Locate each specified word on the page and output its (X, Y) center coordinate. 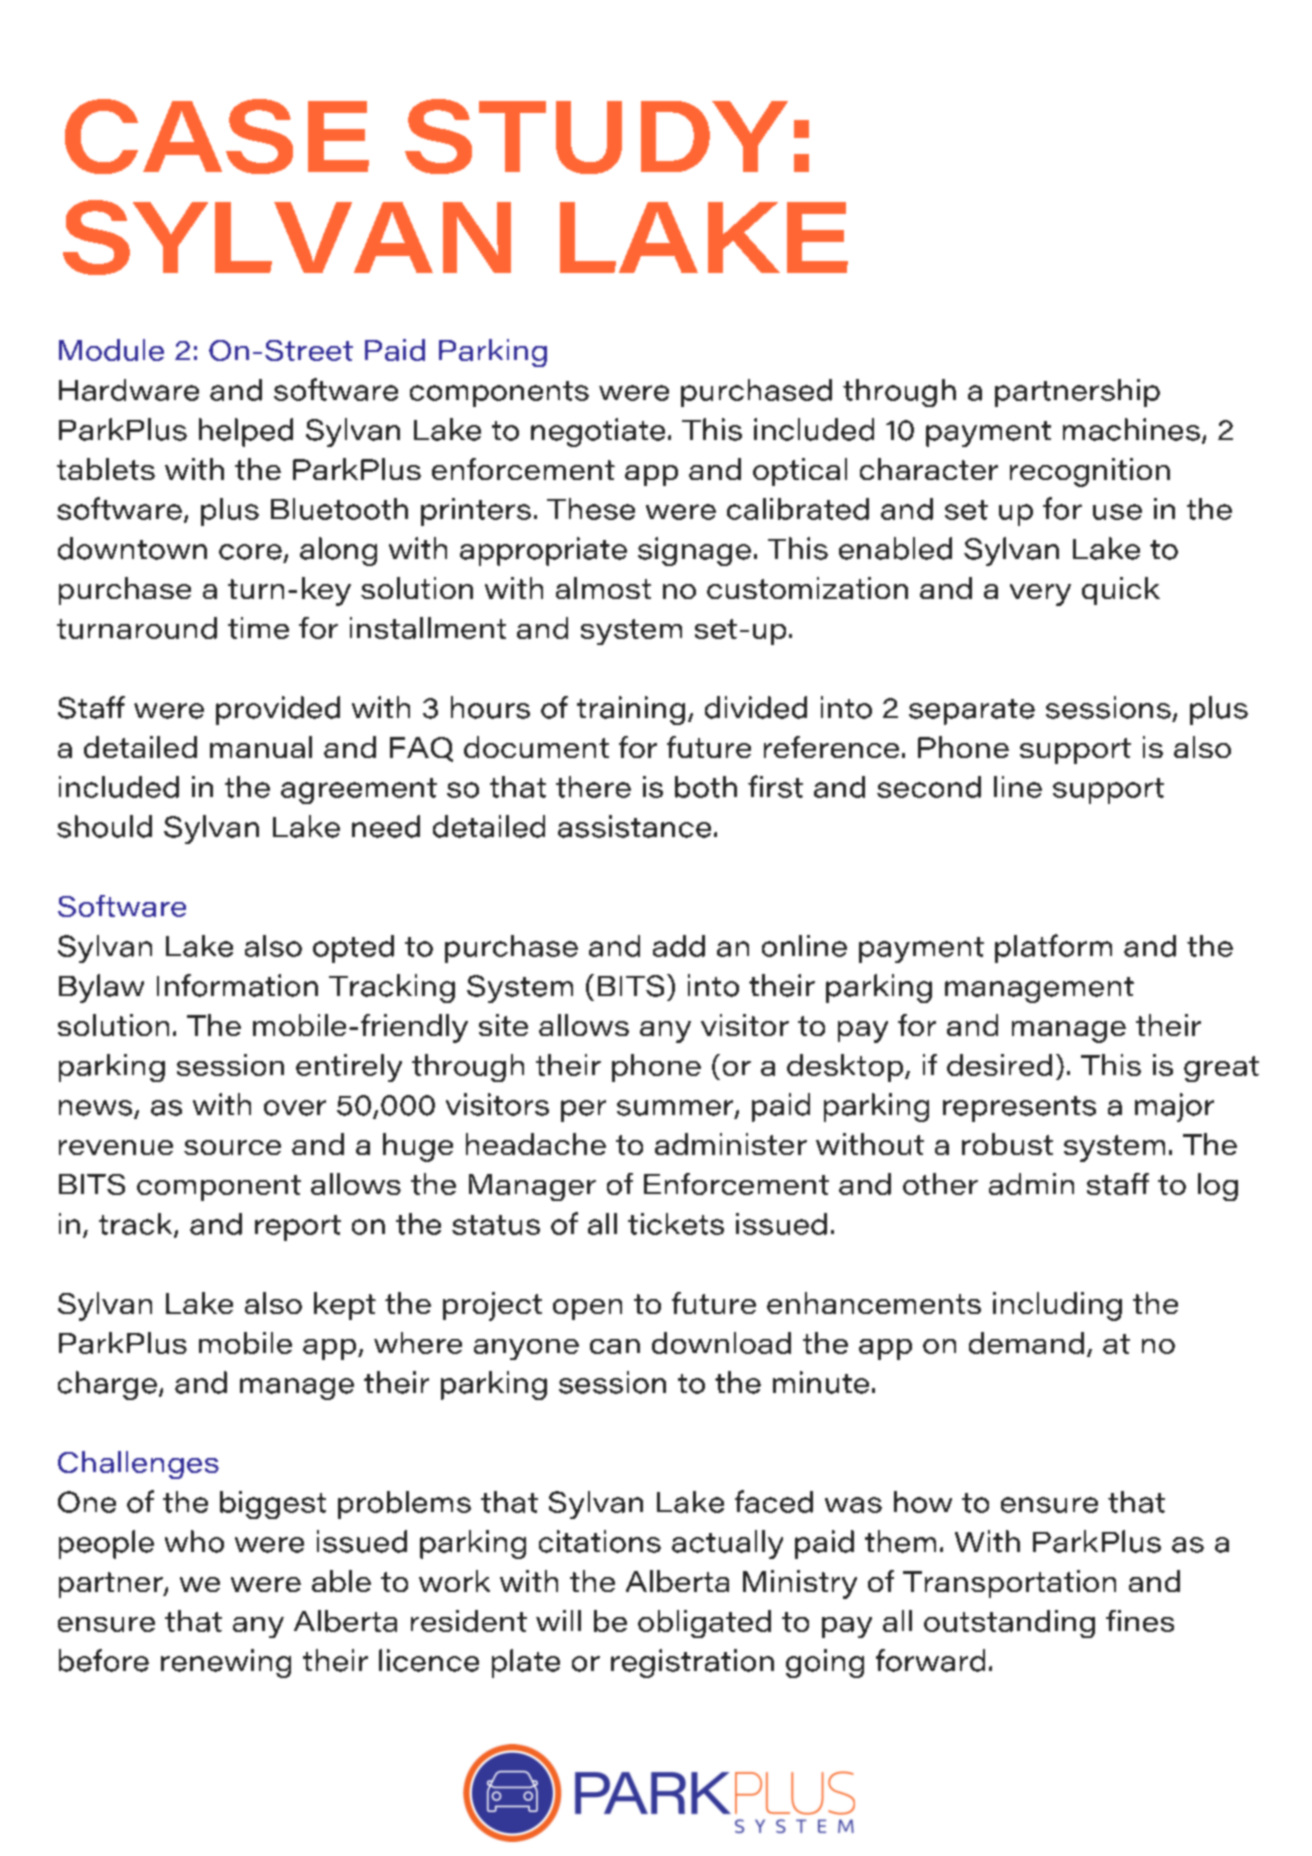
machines (1131, 429)
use (1117, 512)
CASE (217, 136)
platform (1053, 948)
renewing (226, 1663)
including (1057, 1306)
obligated (704, 1624)
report (298, 1228)
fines (1140, 1621)
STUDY (596, 136)
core (250, 552)
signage (694, 551)
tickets (676, 1224)
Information (237, 985)
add (679, 946)
